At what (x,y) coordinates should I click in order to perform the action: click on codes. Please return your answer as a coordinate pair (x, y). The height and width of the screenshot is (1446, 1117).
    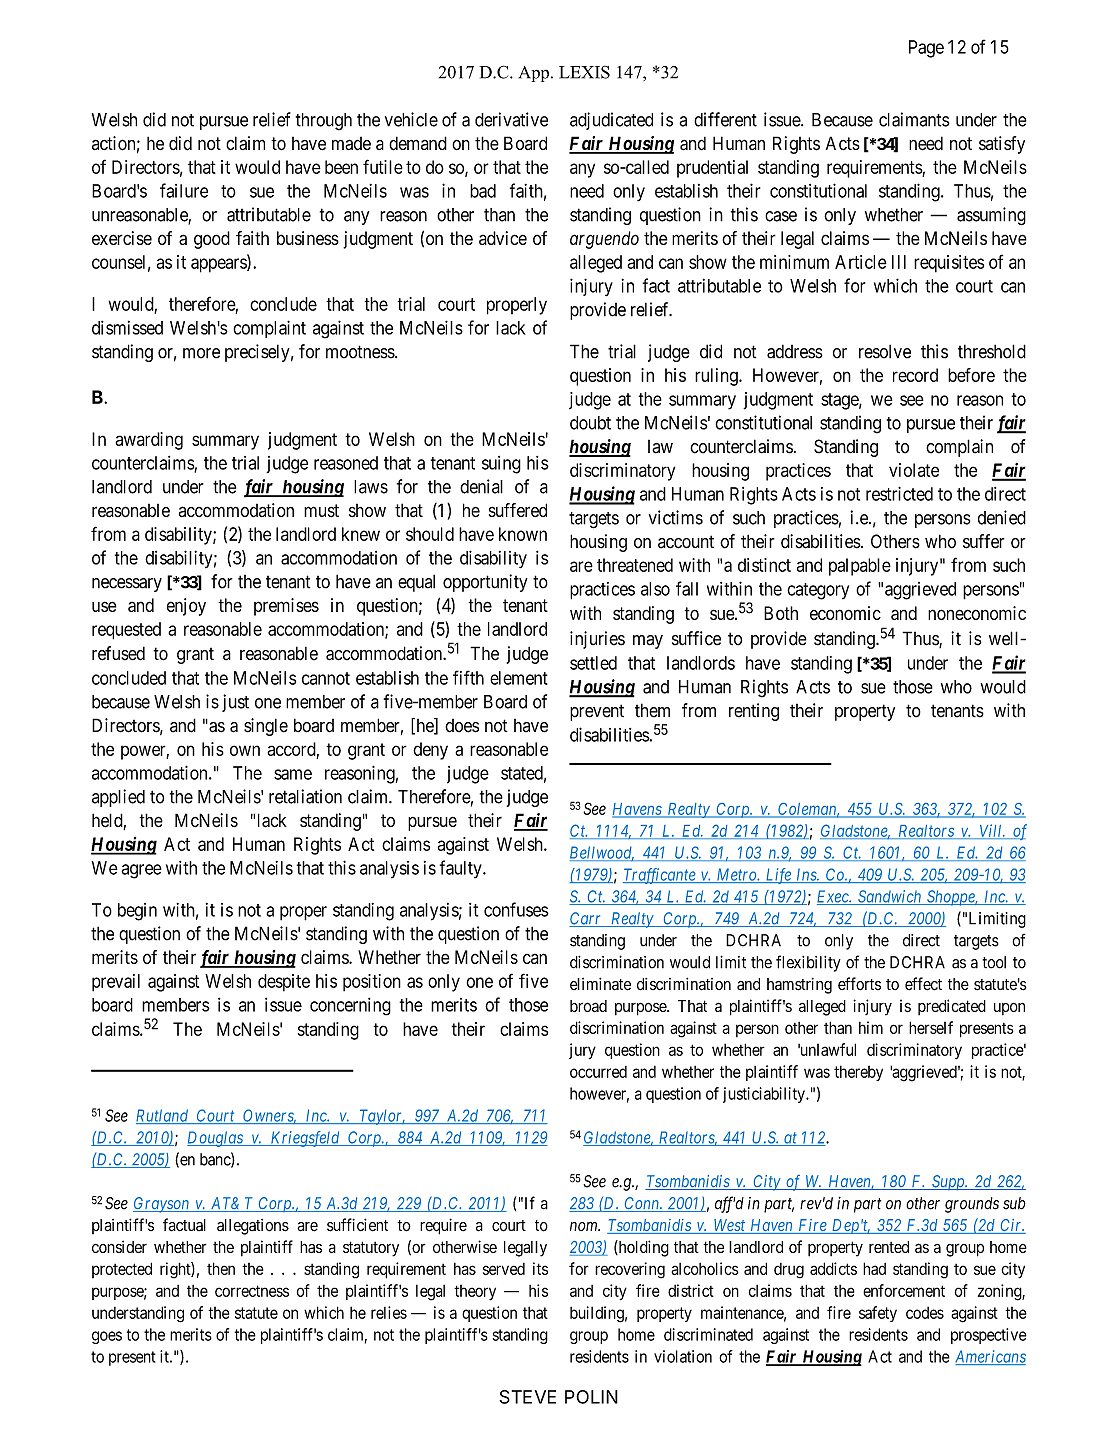
    Looking at the image, I should click on (925, 1313).
